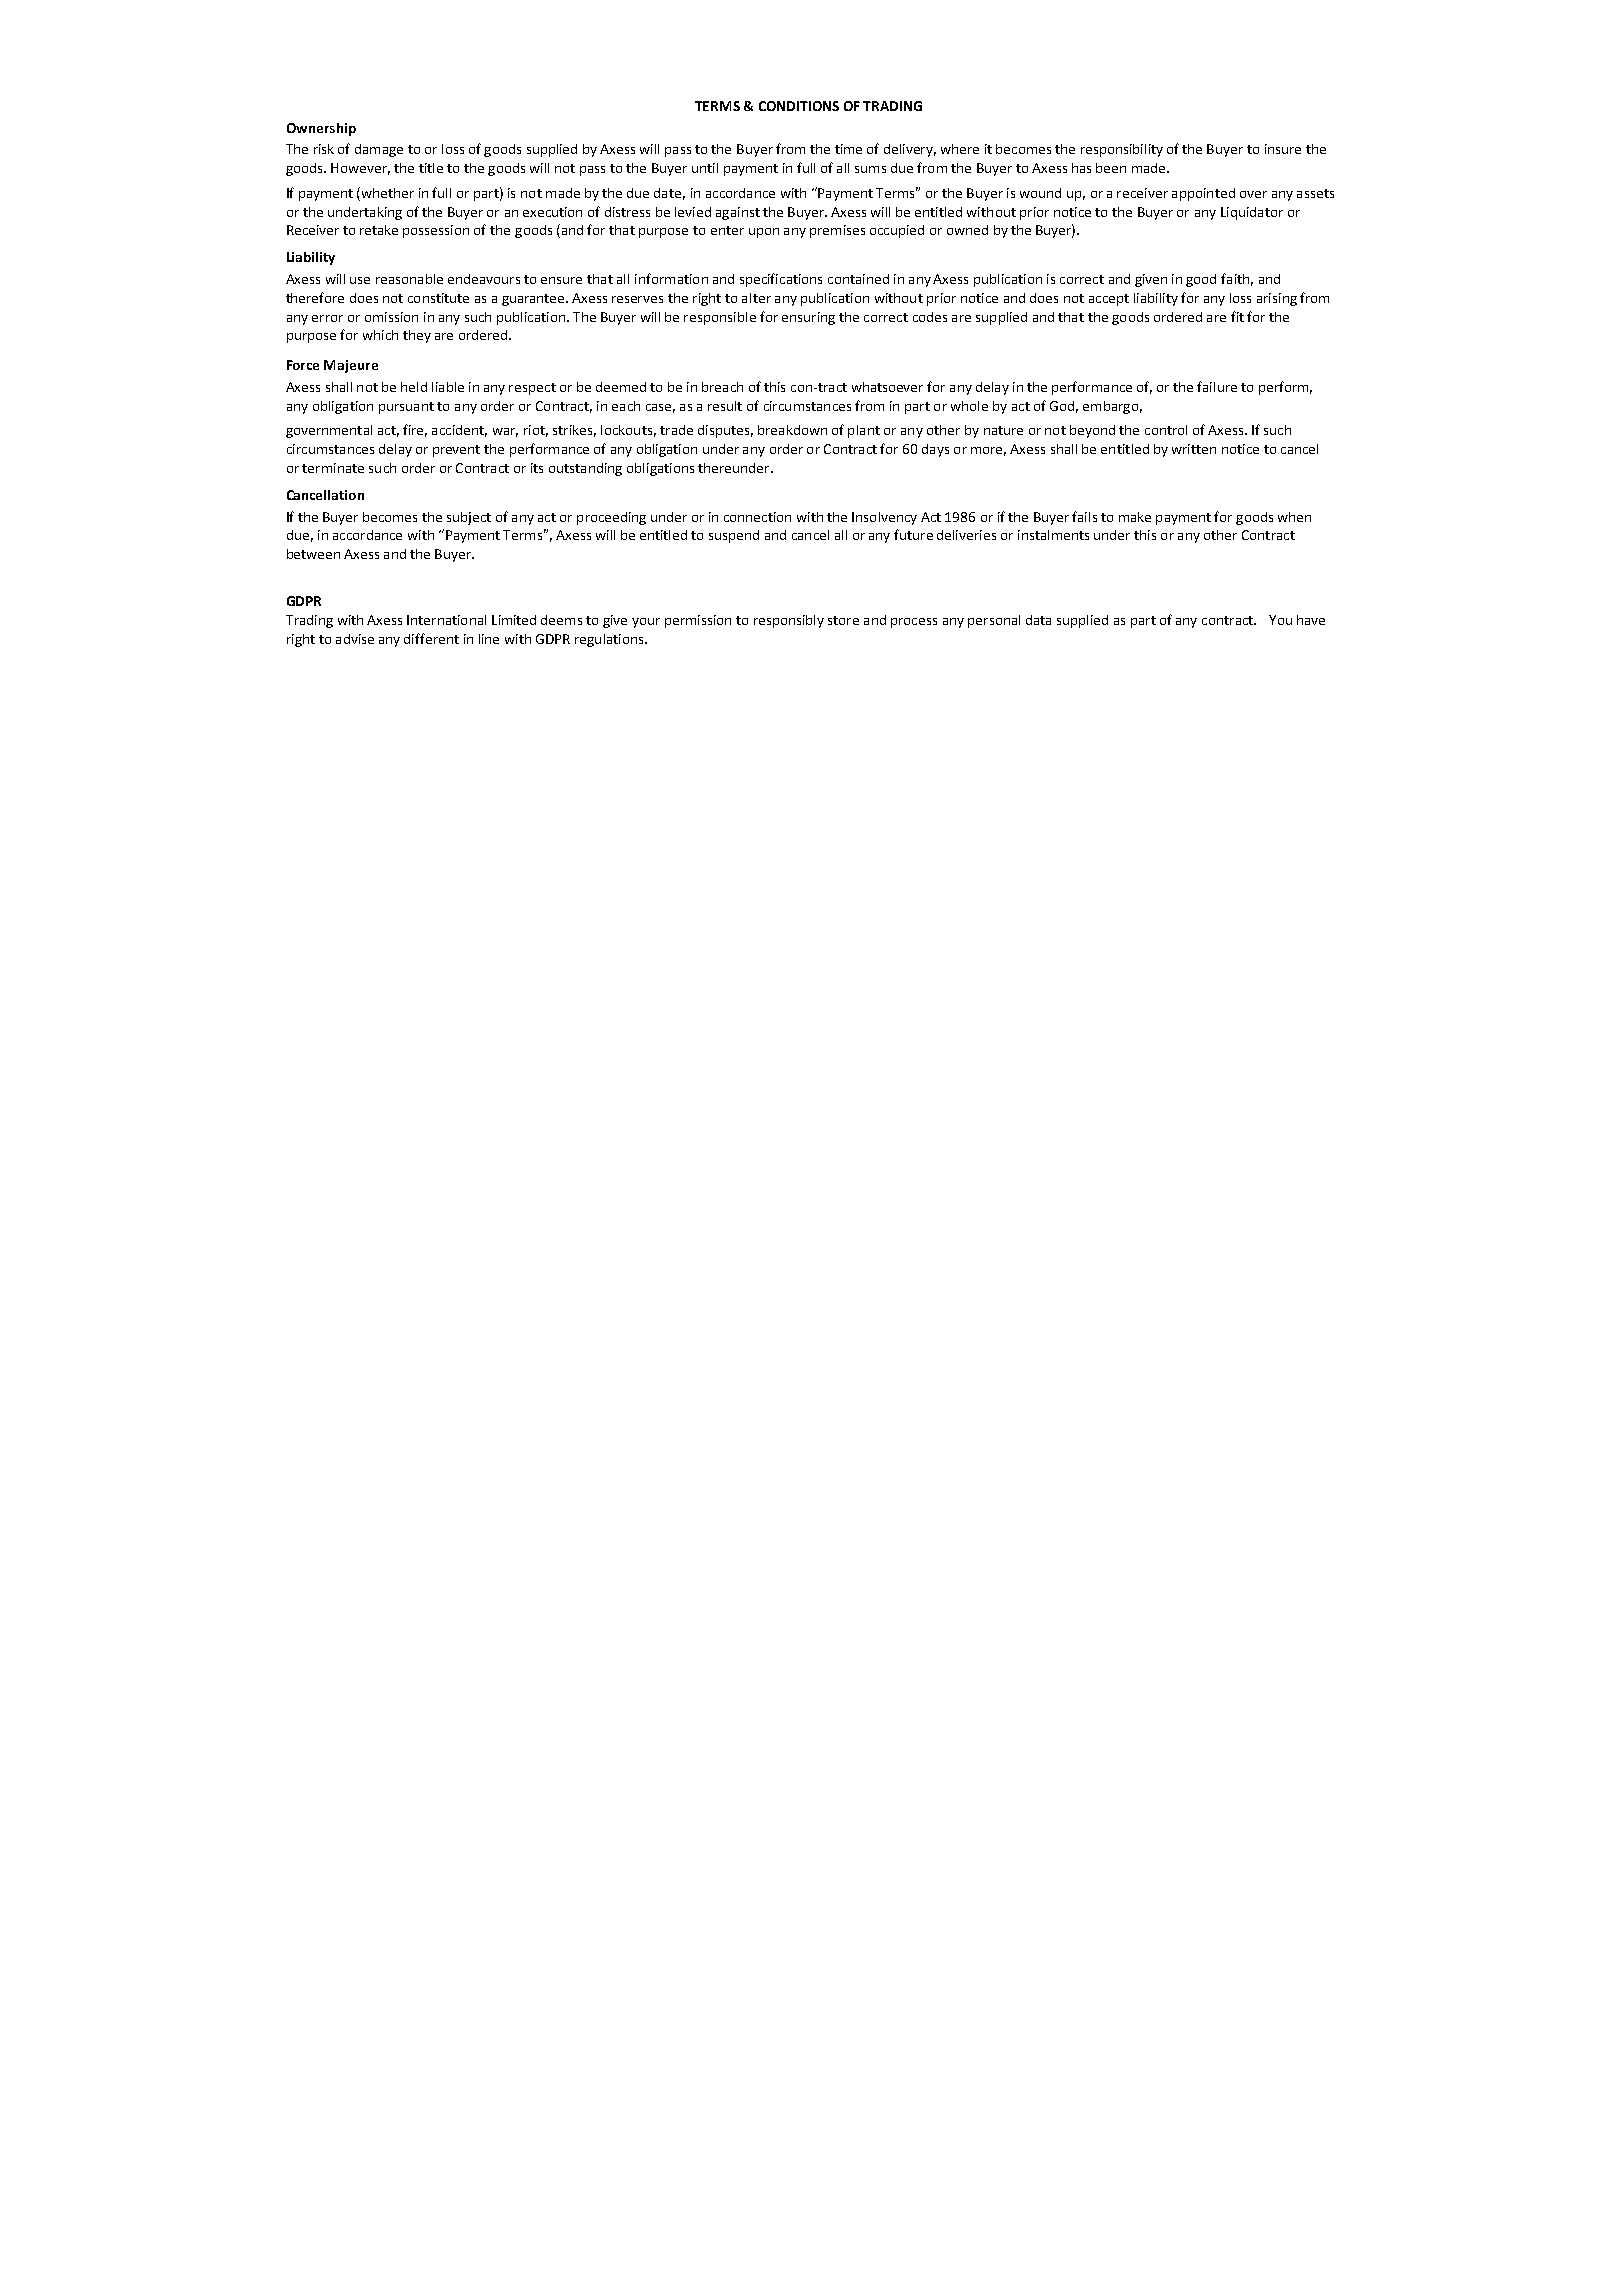 Image resolution: width=1618 pixels, height=2289 pixels. Describe the element at coordinates (414, 387) in the page. I see `held` at that location.
